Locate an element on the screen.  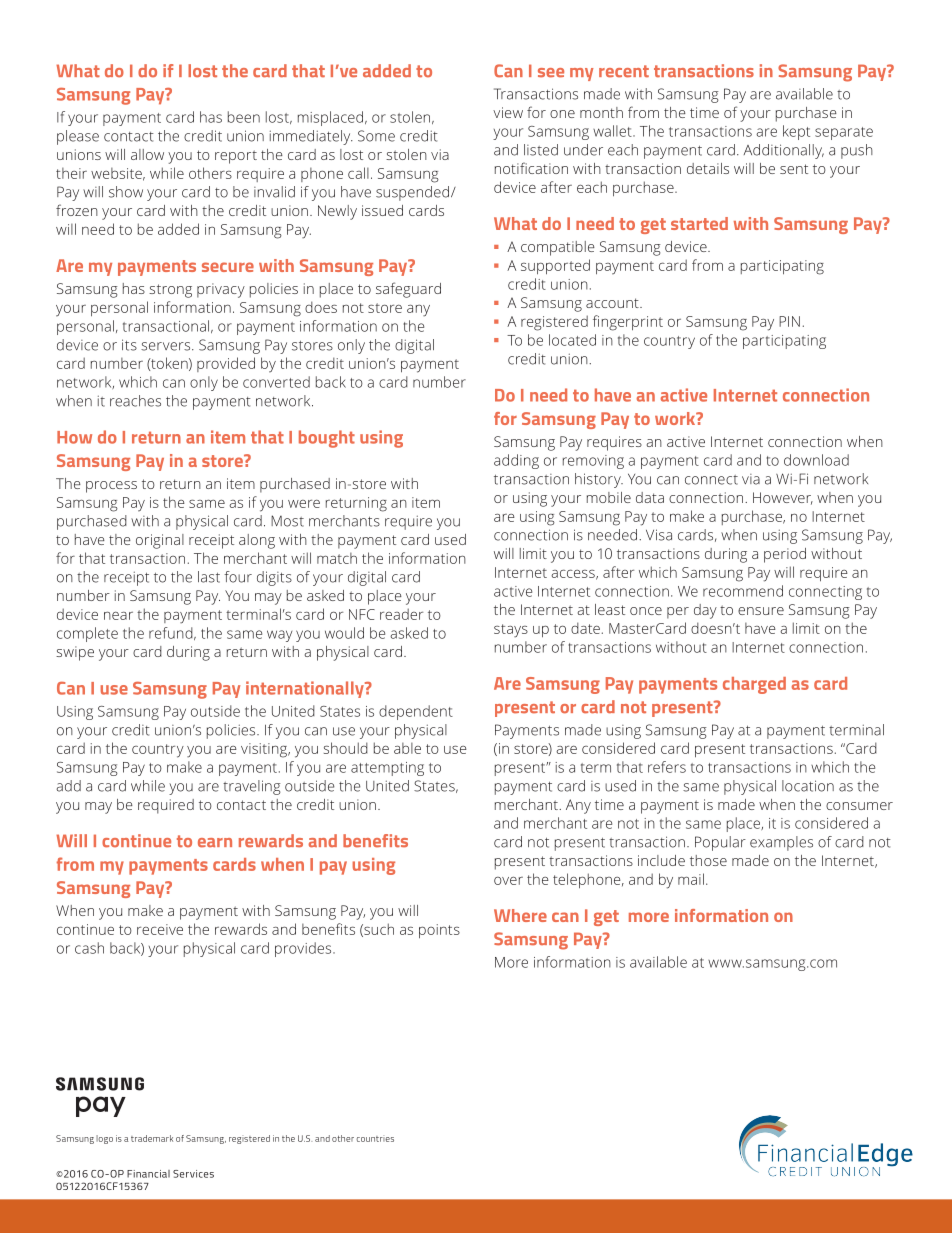
receive is located at coordinates (160, 929).
